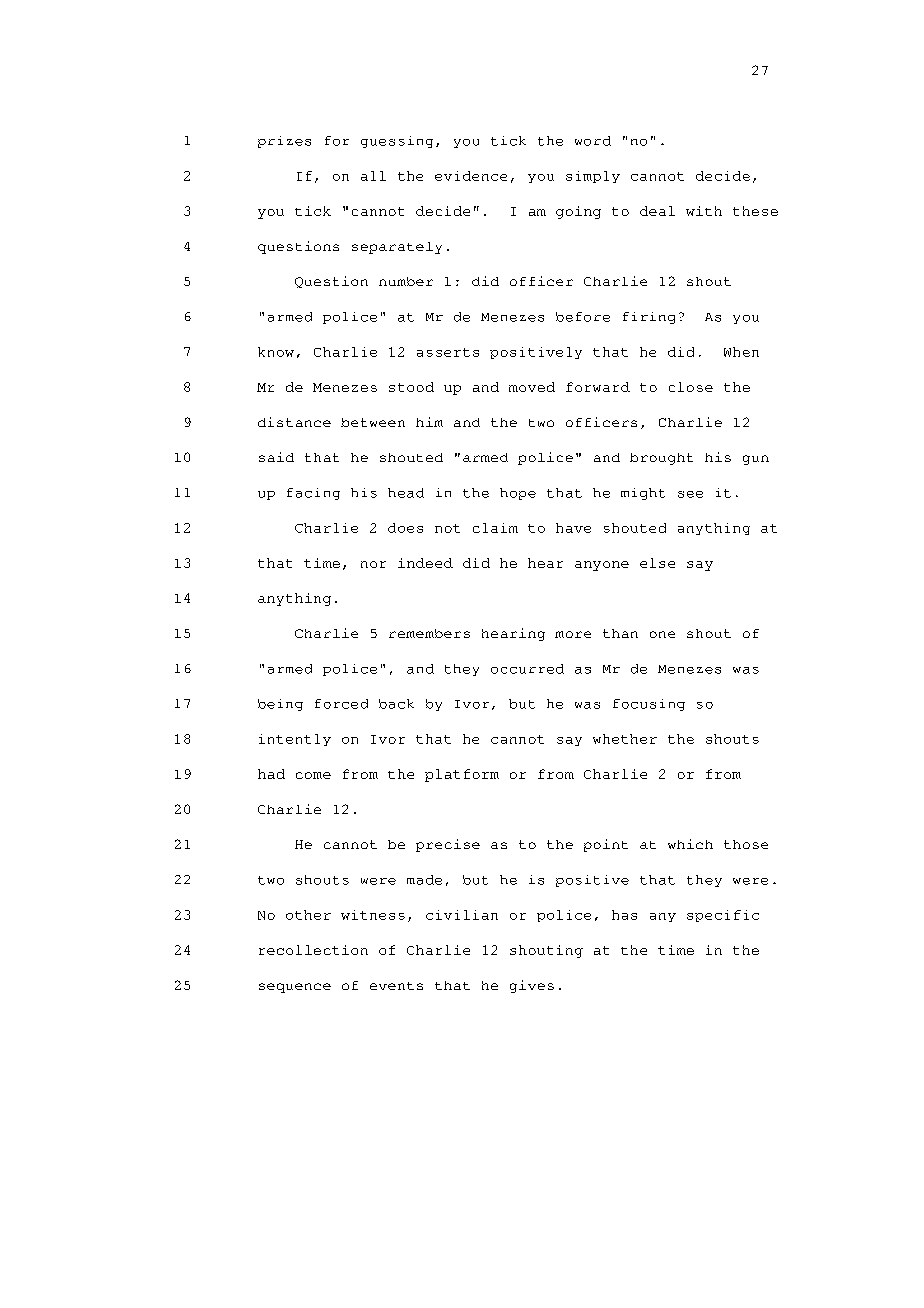 The width and height of the document is (924, 1308). What do you see at coordinates (313, 950) in the document?
I see `recollection` at bounding box center [313, 950].
